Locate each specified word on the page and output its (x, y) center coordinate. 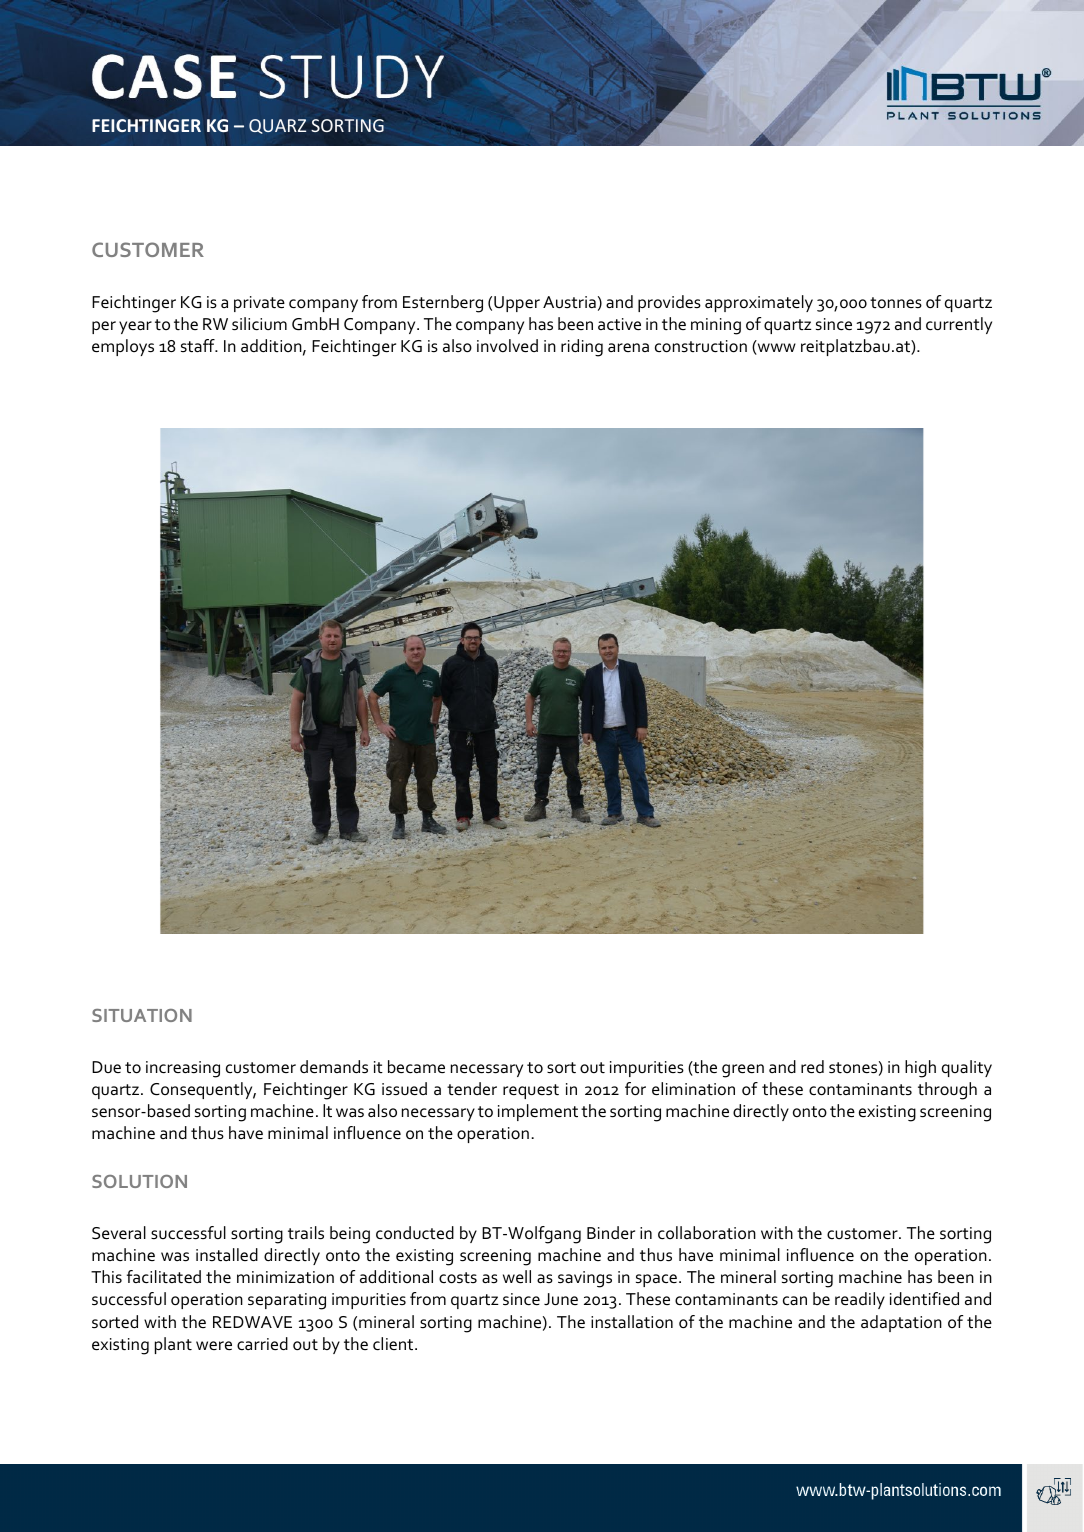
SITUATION (142, 1015)
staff (199, 345)
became (416, 1067)
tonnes (896, 303)
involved (507, 346)
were (214, 1345)
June (561, 1299)
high (920, 1069)
